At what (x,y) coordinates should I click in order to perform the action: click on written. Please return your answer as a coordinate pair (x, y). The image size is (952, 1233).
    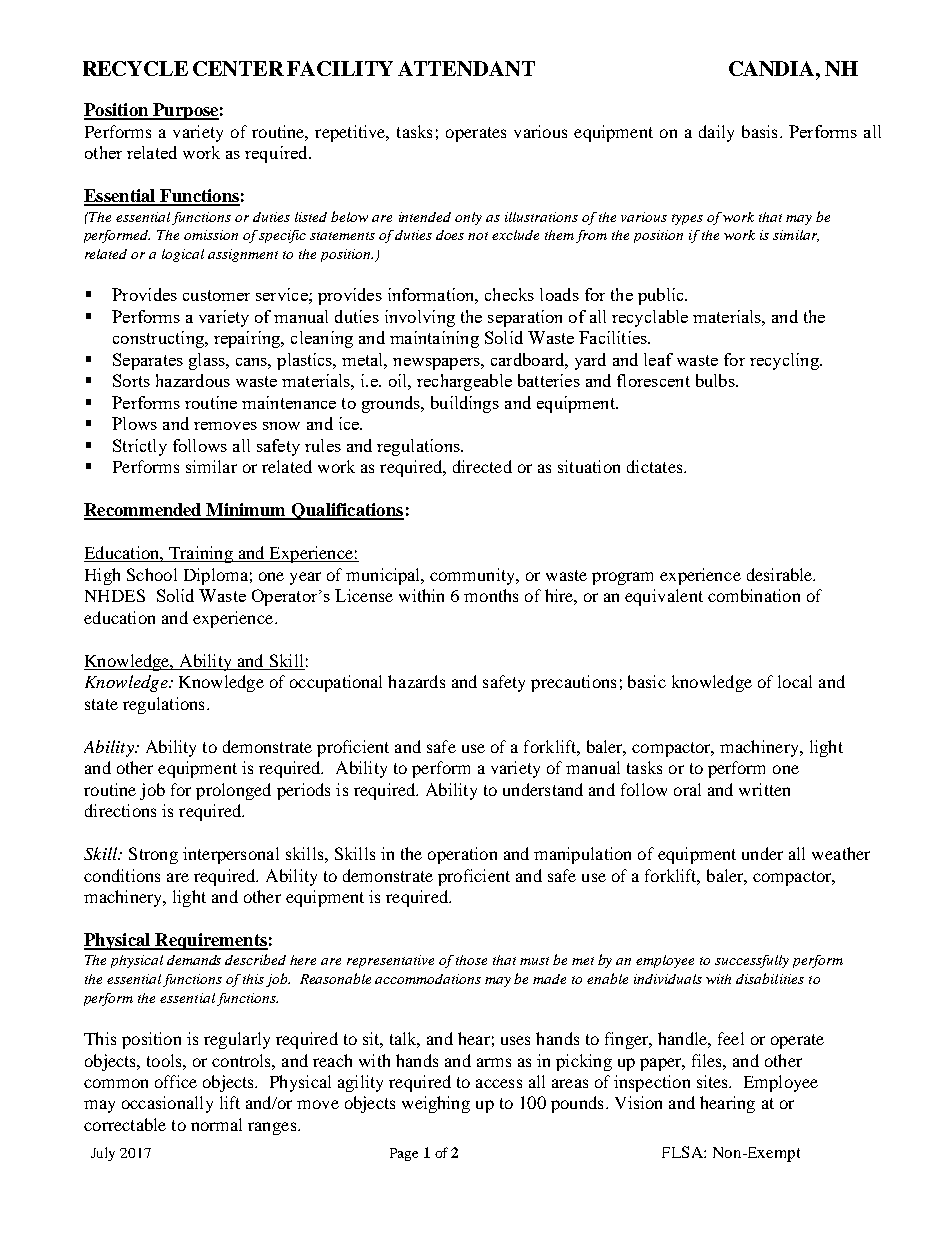
    Looking at the image, I should click on (764, 789).
